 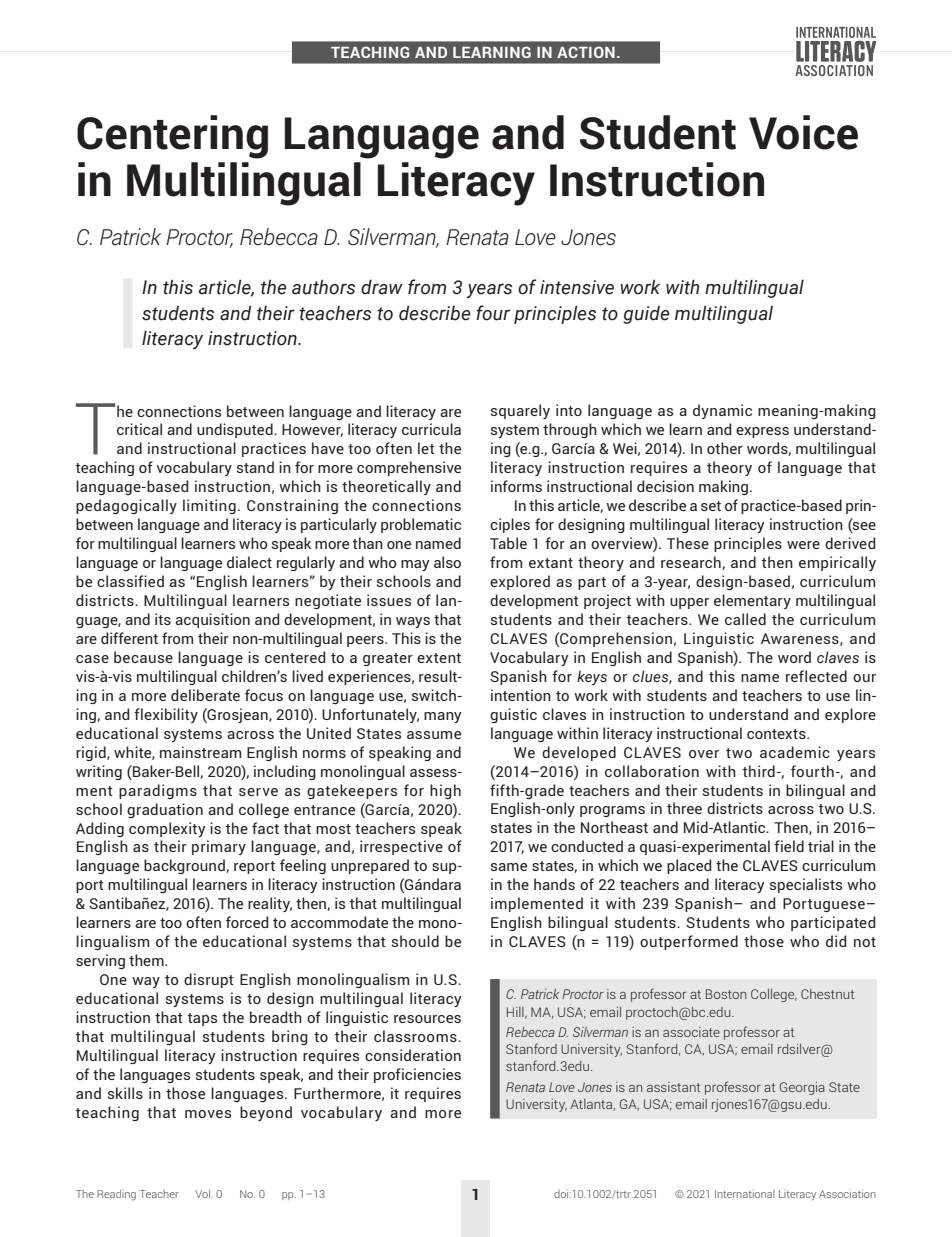 What do you see at coordinates (586, 52) in the document?
I see `ACTION` at bounding box center [586, 52].
